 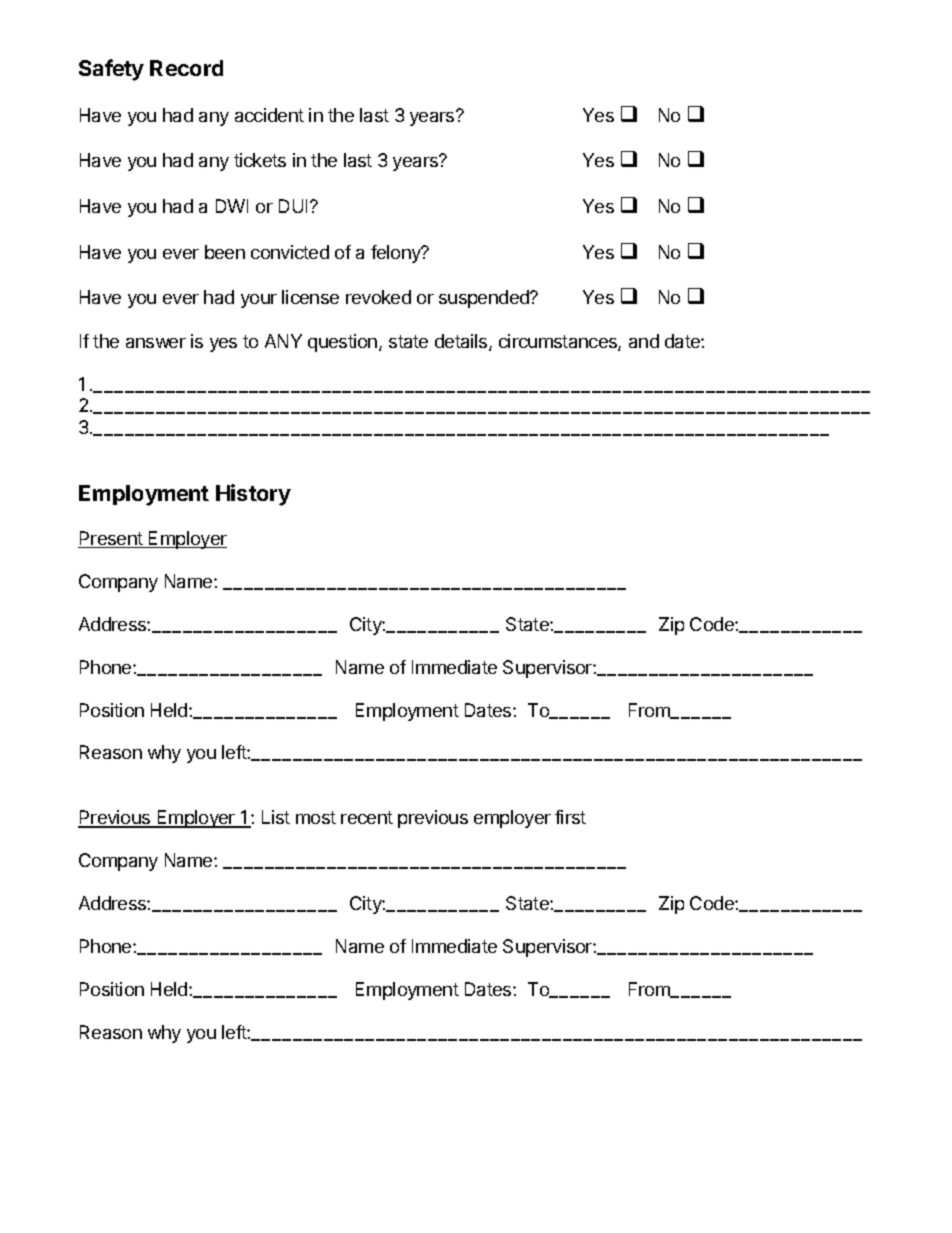 I want to click on History, so click(x=253, y=495).
